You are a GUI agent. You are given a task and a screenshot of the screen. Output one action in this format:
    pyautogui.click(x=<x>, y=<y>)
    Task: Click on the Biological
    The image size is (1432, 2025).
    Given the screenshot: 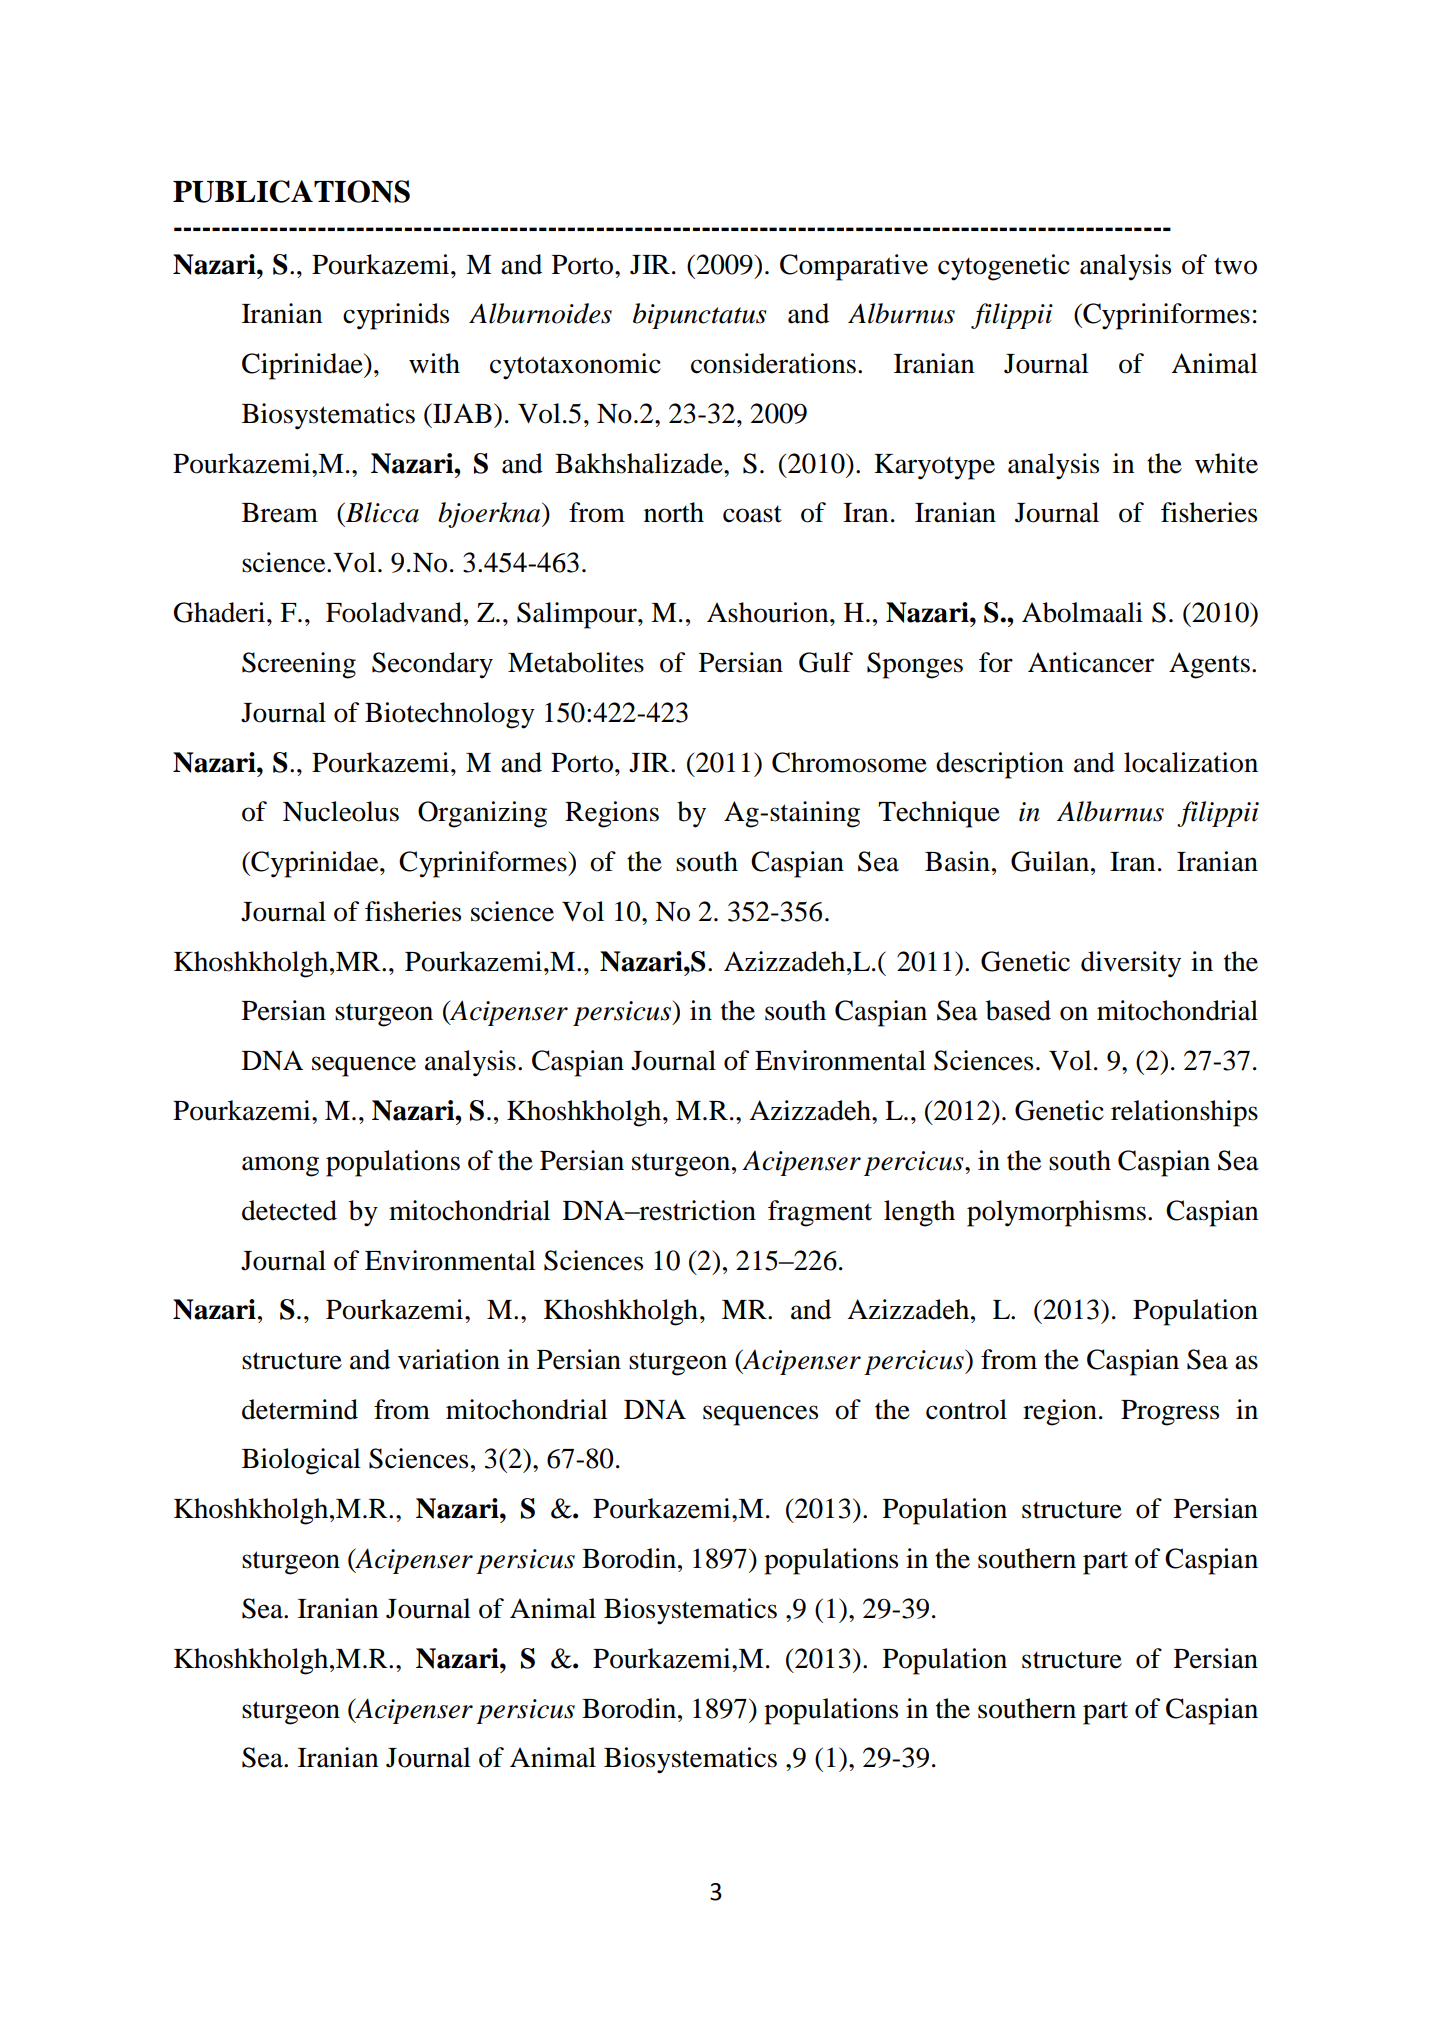 What is the action you would take?
    pyautogui.click(x=301, y=1461)
